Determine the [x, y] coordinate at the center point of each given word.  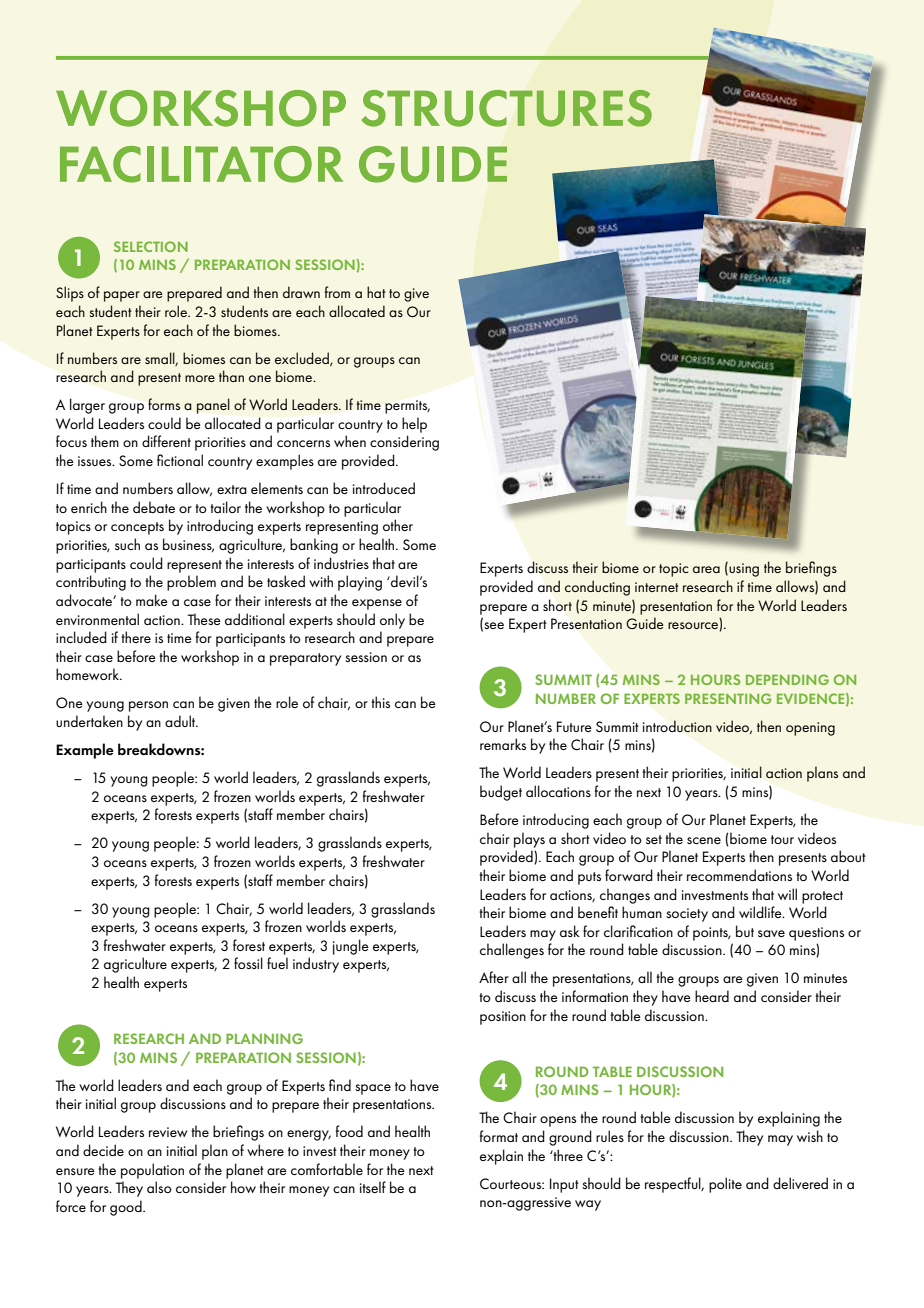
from [337, 292]
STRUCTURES [506, 108]
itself [373, 1187]
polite [725, 1185]
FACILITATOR [201, 164]
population [152, 1171]
